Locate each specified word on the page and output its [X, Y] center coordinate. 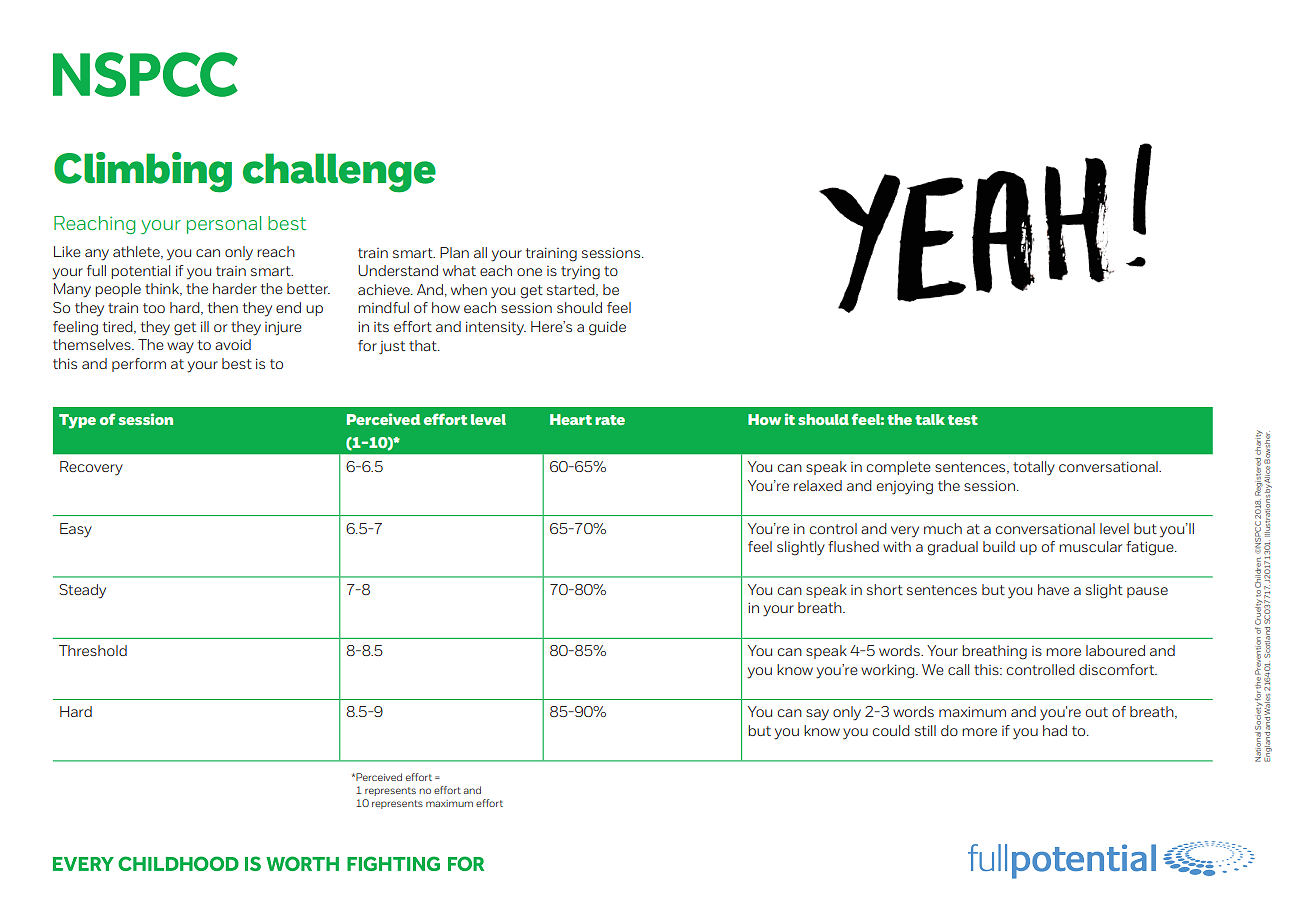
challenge [339, 173]
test [963, 420]
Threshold [93, 650]
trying [580, 273]
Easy [76, 530]
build [999, 546]
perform [139, 365]
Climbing [143, 172]
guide [607, 328]
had [1055, 730]
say [817, 715]
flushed [853, 546]
